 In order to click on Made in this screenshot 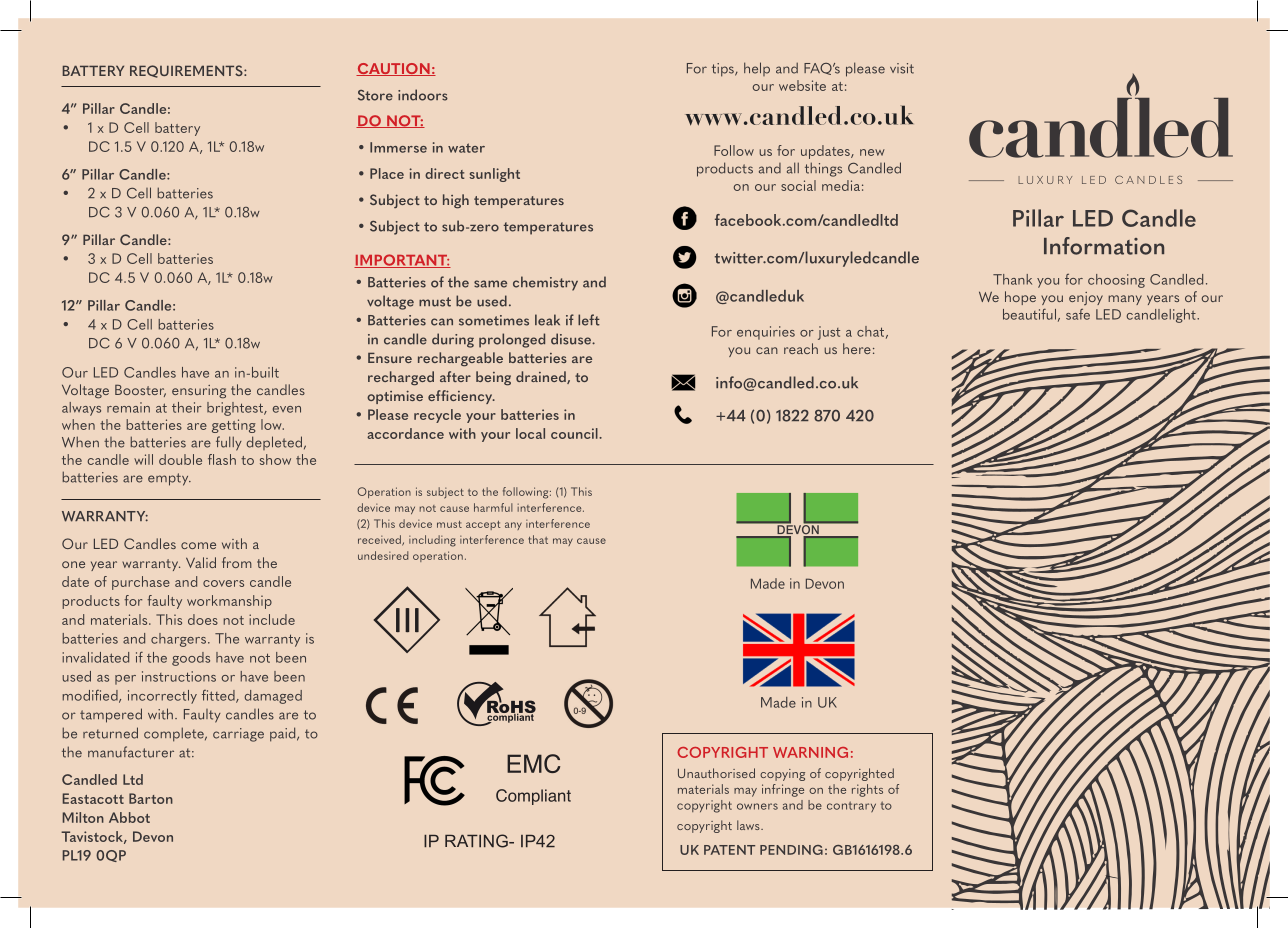, I will do `click(778, 702)`.
